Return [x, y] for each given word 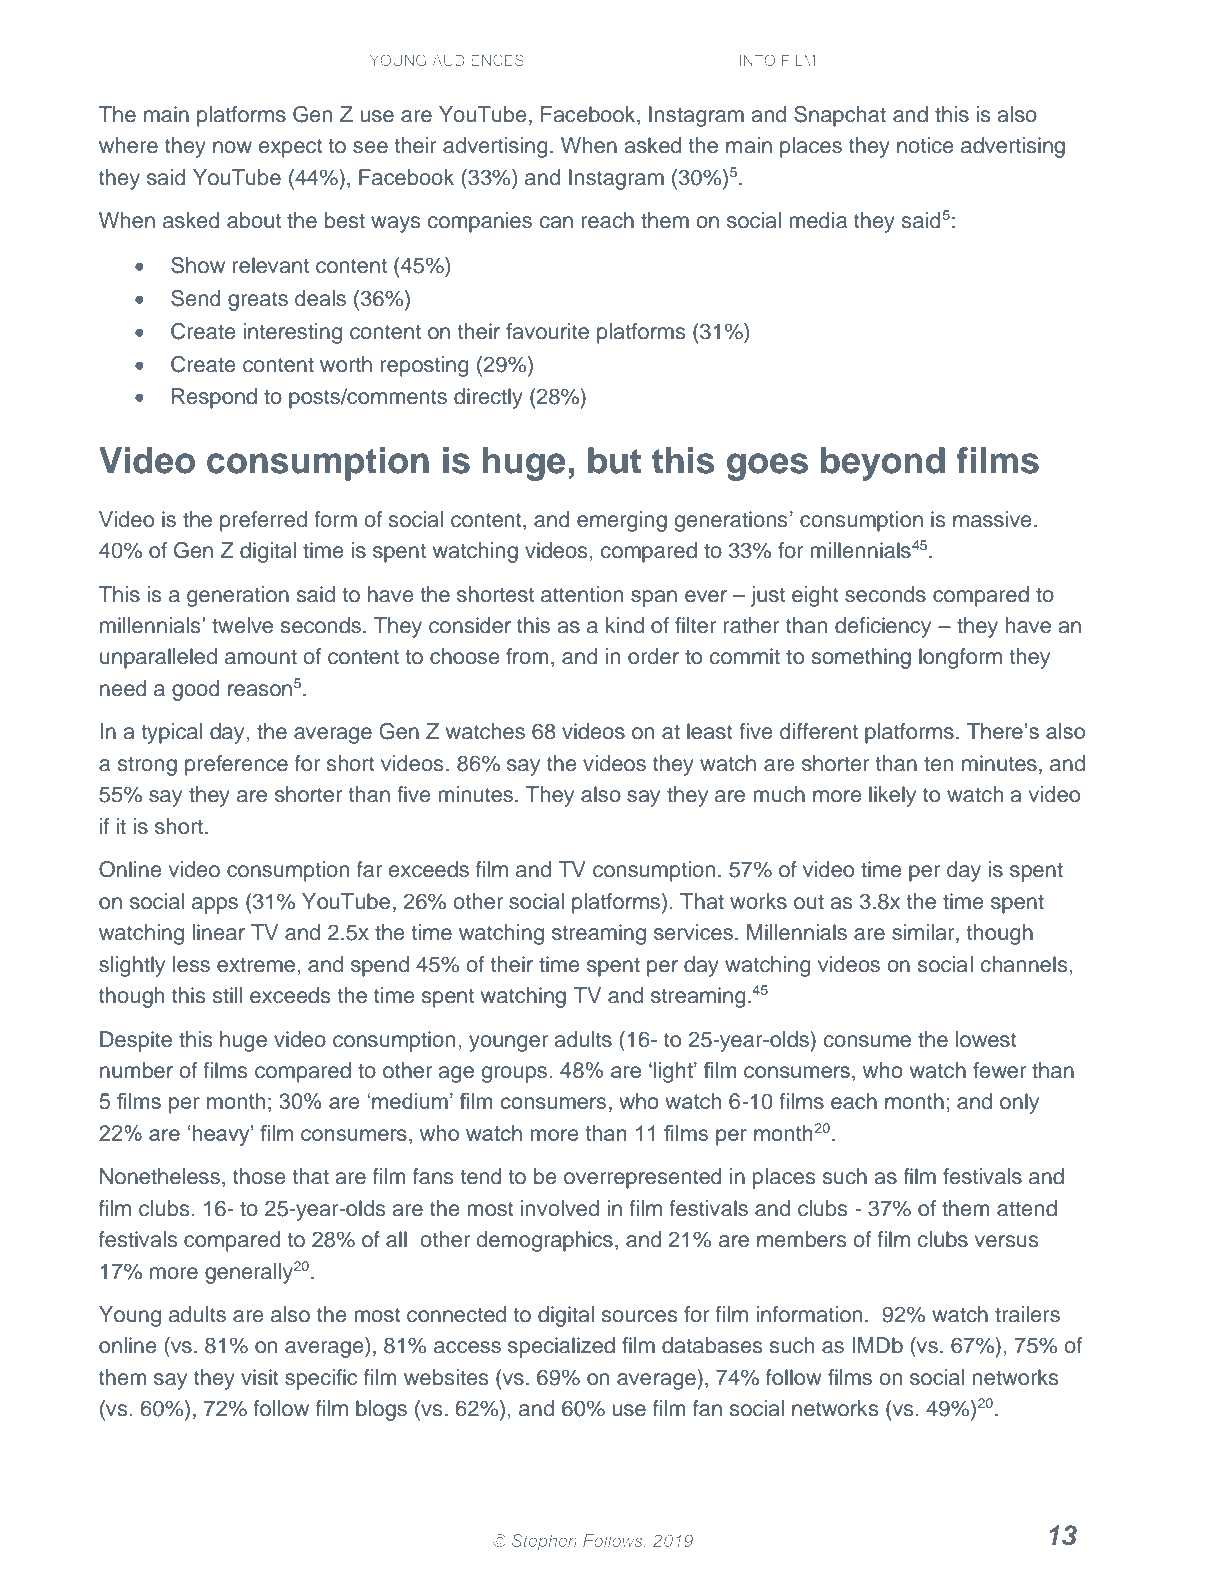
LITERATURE [579, 60]
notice [925, 145]
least [710, 731]
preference [236, 765]
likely [892, 796]
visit [260, 1377]
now [232, 147]
